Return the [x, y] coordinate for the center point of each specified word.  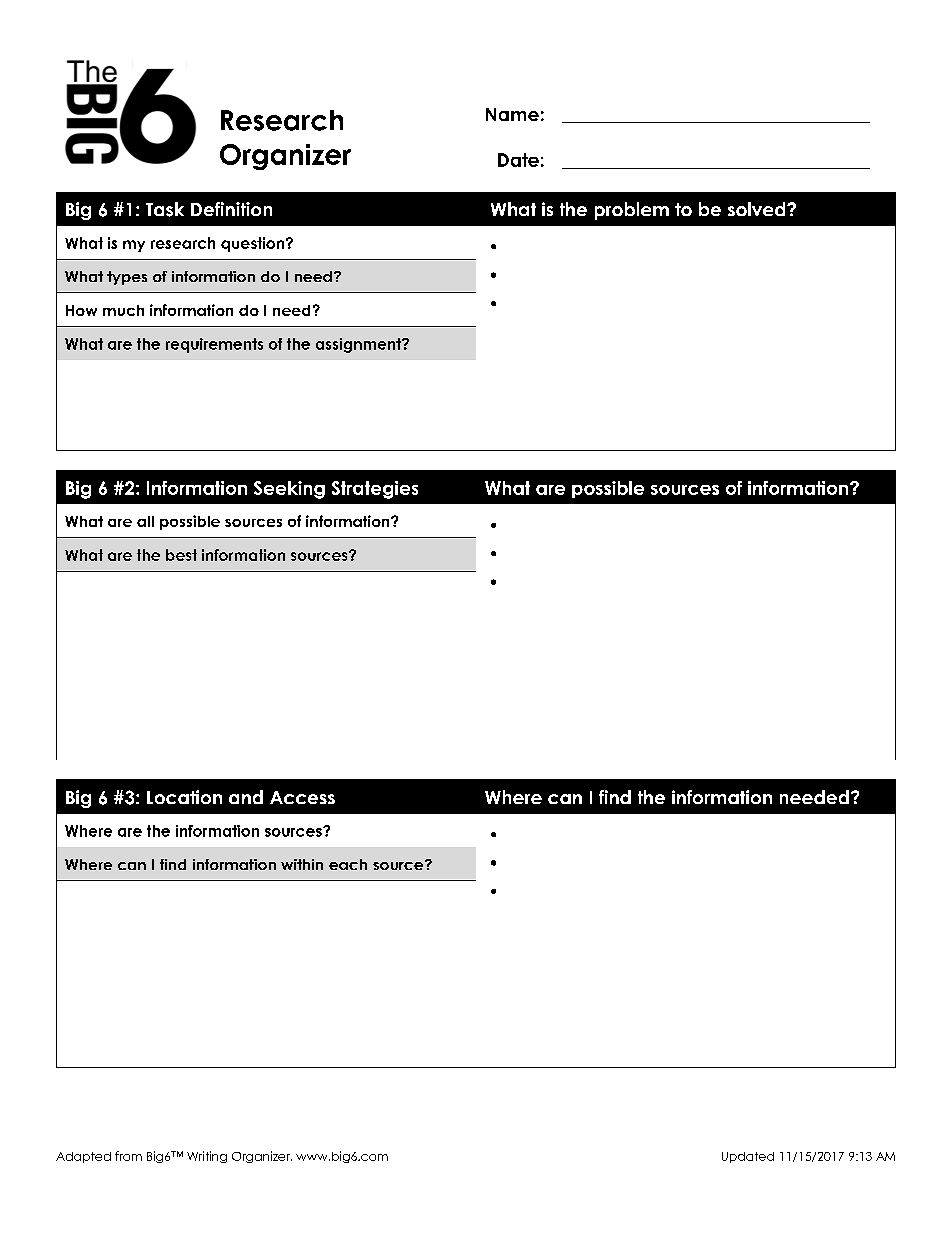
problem [632, 211]
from [128, 1156]
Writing [207, 1157]
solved [758, 209]
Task [165, 209]
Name [512, 114]
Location [184, 797]
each [348, 864]
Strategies [375, 490]
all [145, 521]
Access [302, 797]
